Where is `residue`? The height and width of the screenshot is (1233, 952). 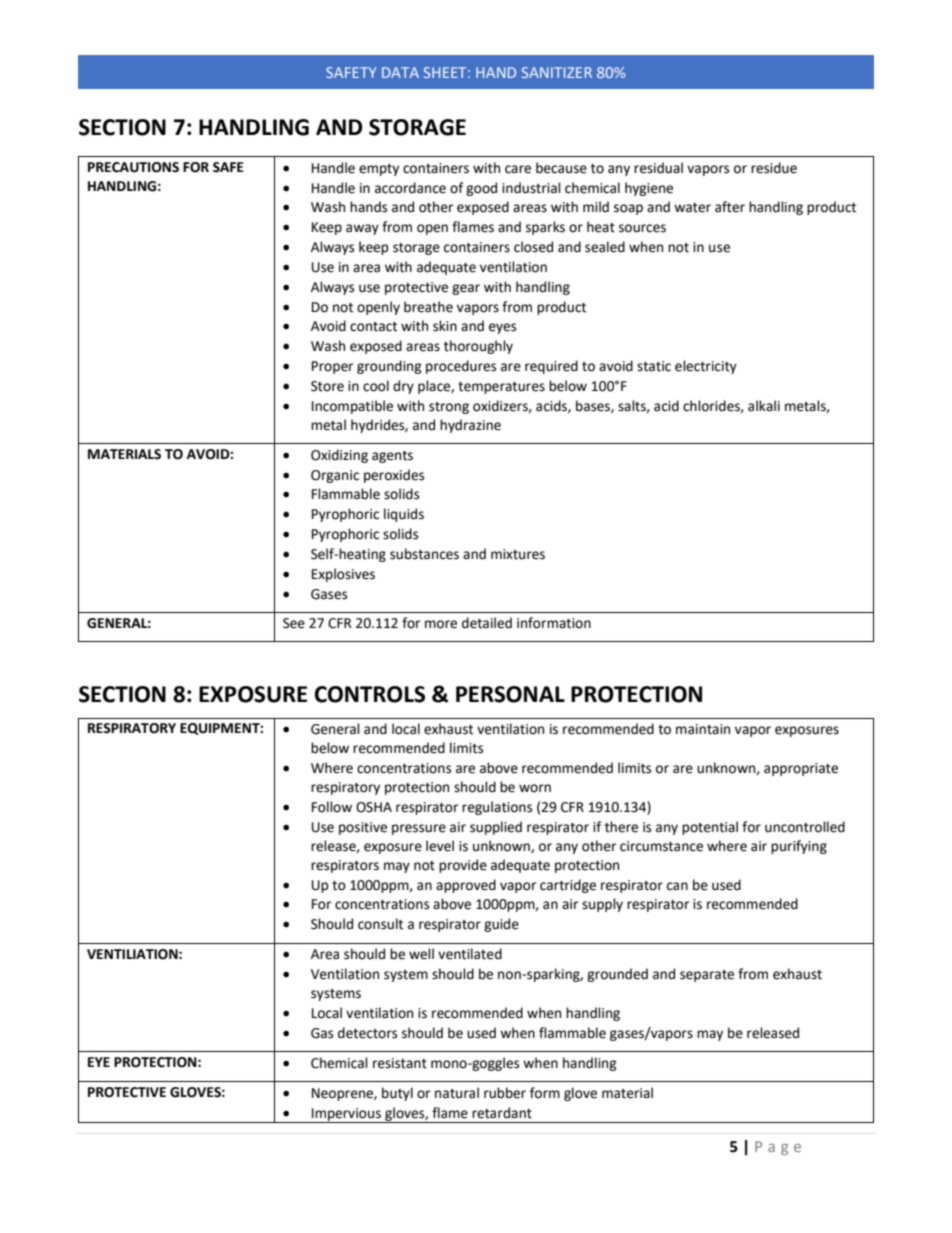
residue is located at coordinates (774, 168).
